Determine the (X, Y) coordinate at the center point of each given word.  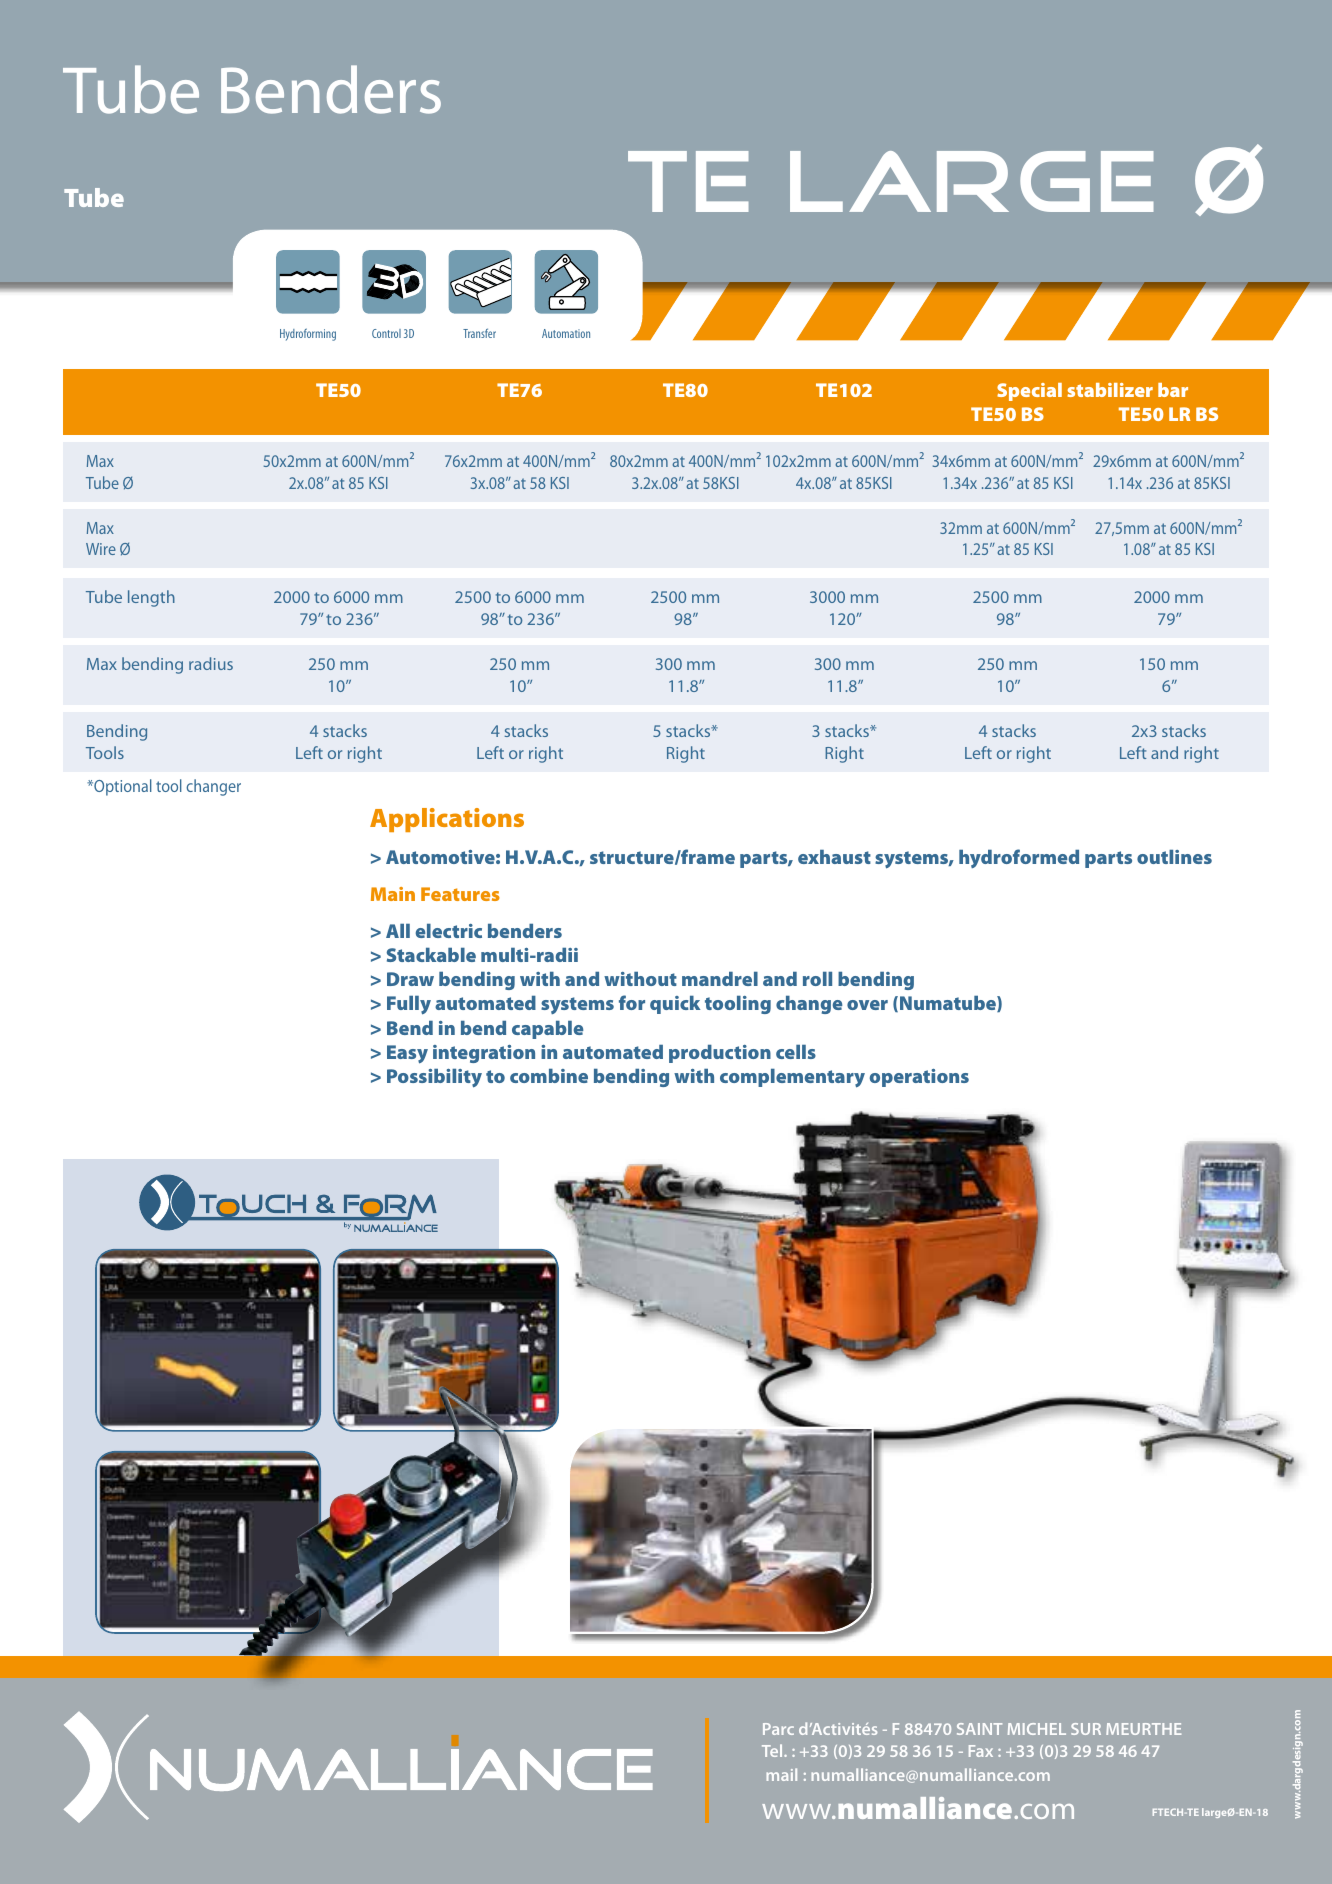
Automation (566, 333)
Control (386, 333)
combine (549, 1076)
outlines (1174, 857)
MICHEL (1037, 1729)
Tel (773, 1750)
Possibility (434, 1078)
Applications (447, 820)
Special (1029, 392)
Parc (778, 1729)
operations (919, 1078)
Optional (122, 787)
